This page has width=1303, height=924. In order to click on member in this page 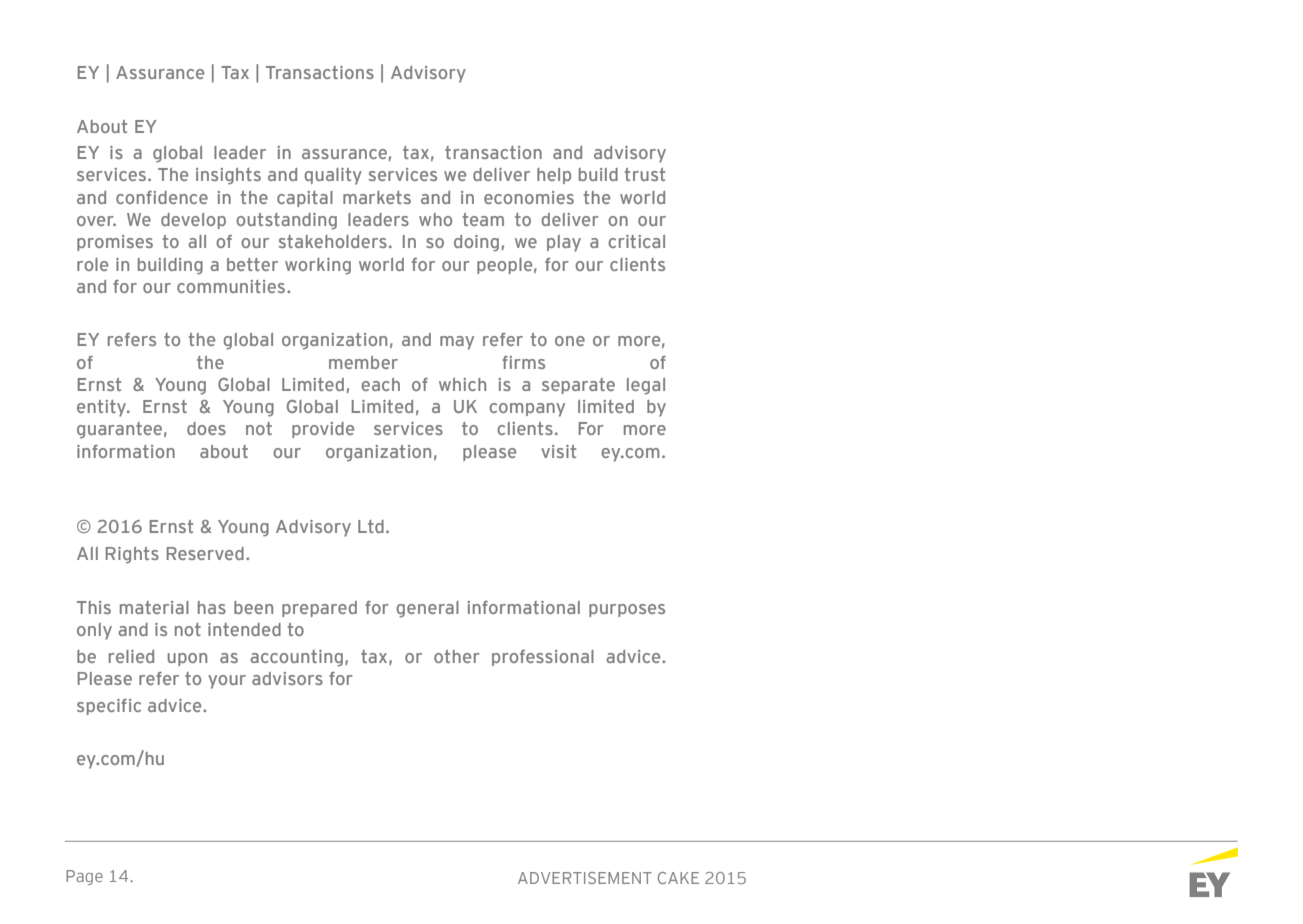, I will do `click(363, 362)`.
